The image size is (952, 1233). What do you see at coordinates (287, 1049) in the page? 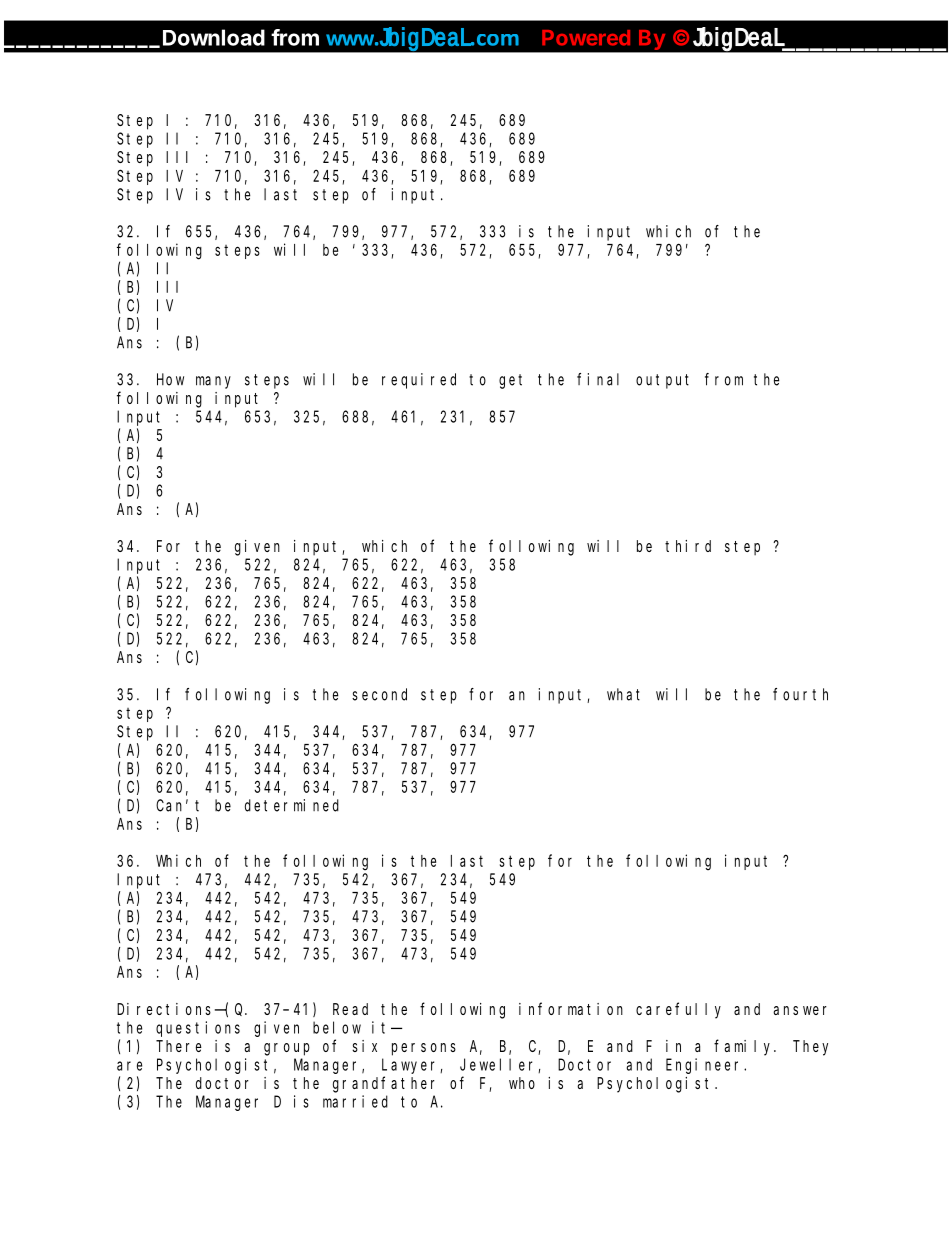
I see `group` at bounding box center [287, 1049].
